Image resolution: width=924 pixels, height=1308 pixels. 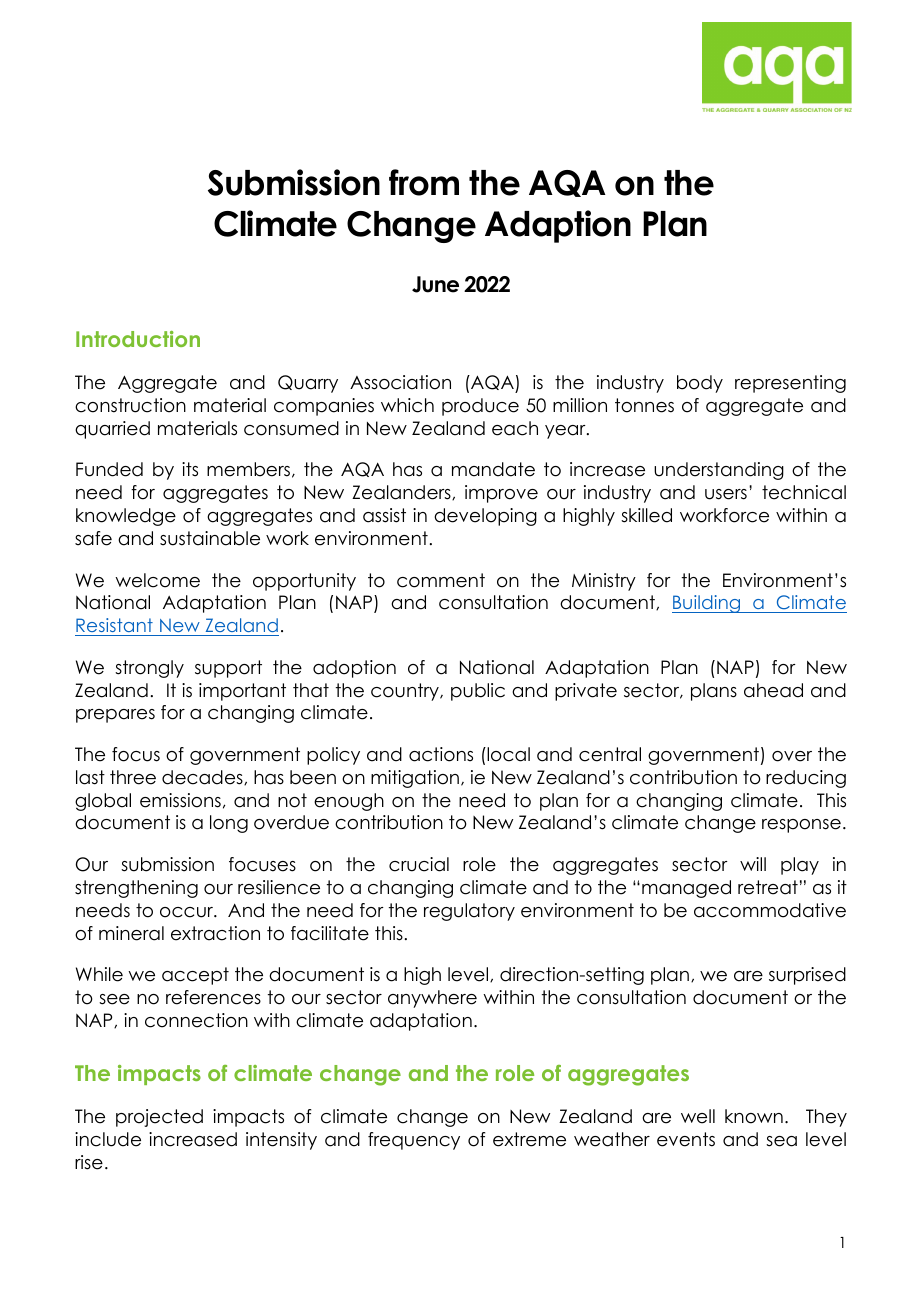 I want to click on public, so click(x=478, y=692).
